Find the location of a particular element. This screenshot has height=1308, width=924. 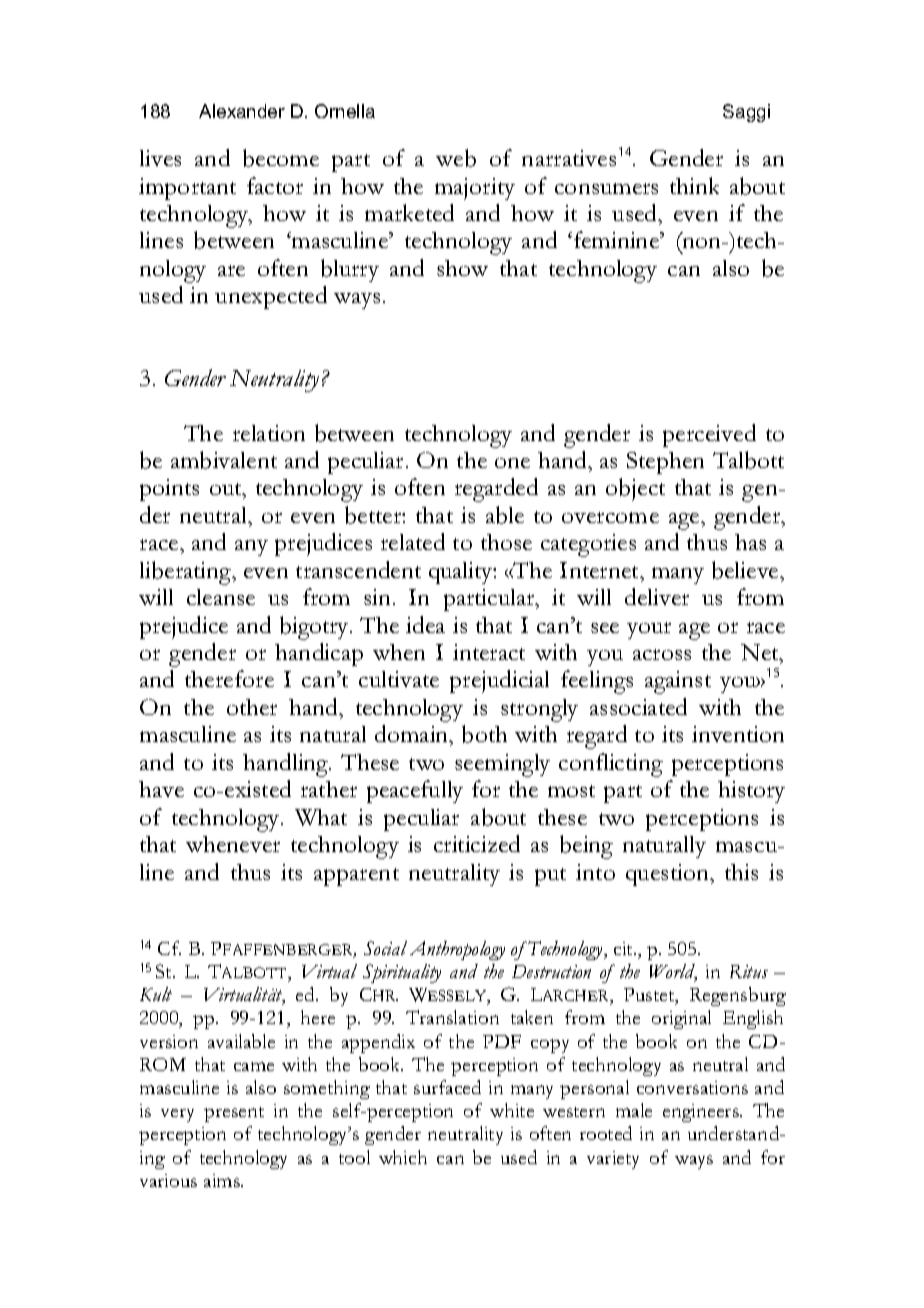

Alexander is located at coordinates (242, 111).
